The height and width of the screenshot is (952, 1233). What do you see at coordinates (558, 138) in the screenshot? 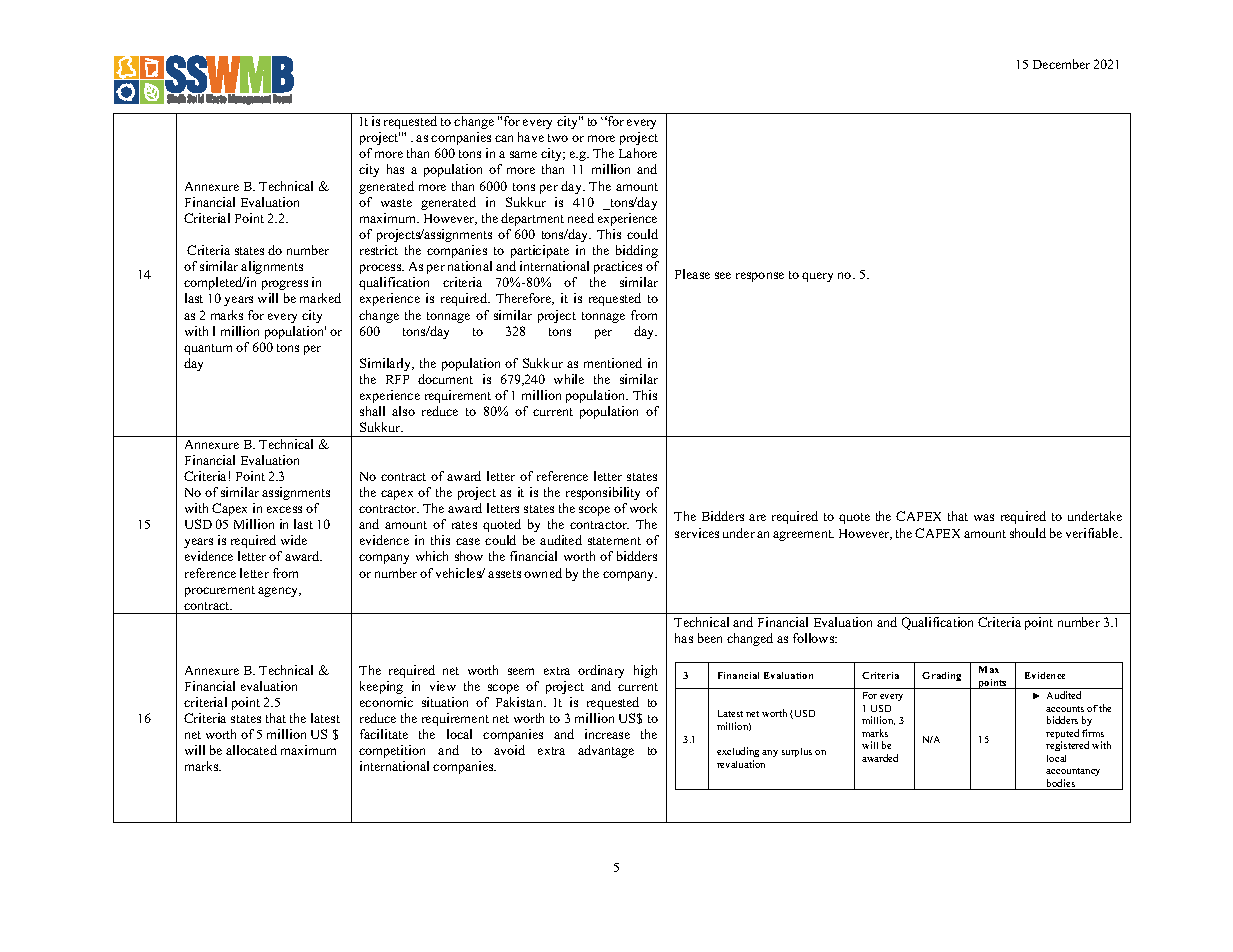
I see `two` at bounding box center [558, 138].
